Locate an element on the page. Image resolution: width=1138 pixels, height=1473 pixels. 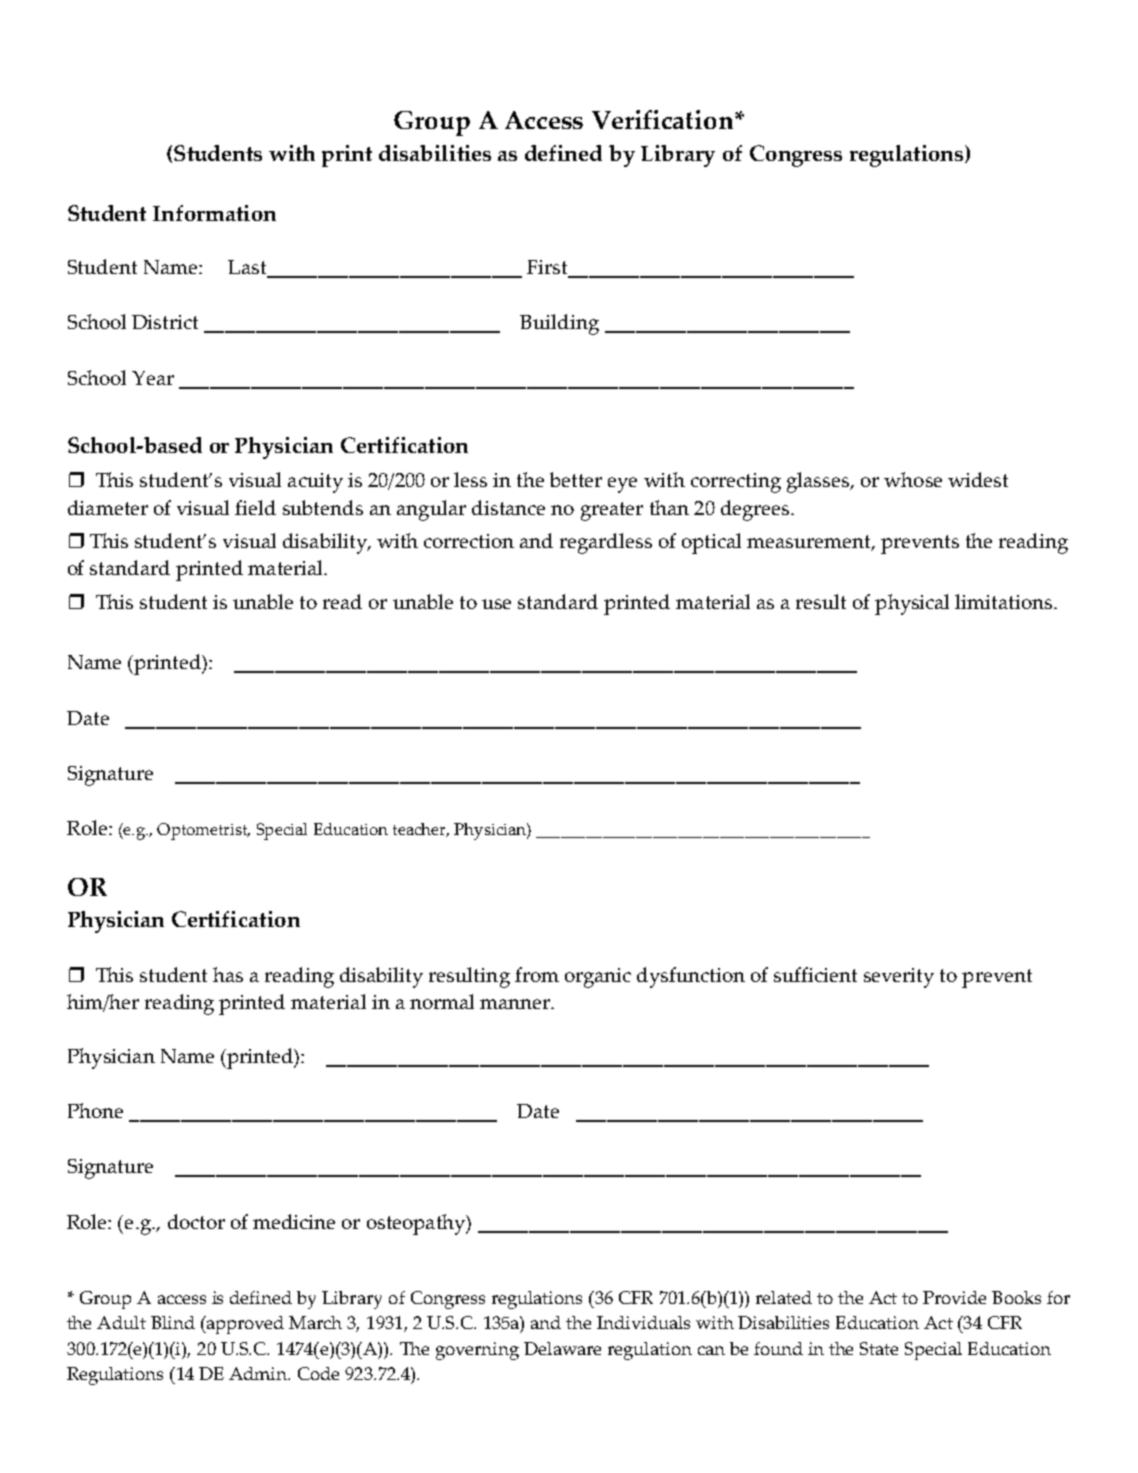
has is located at coordinates (228, 974).
